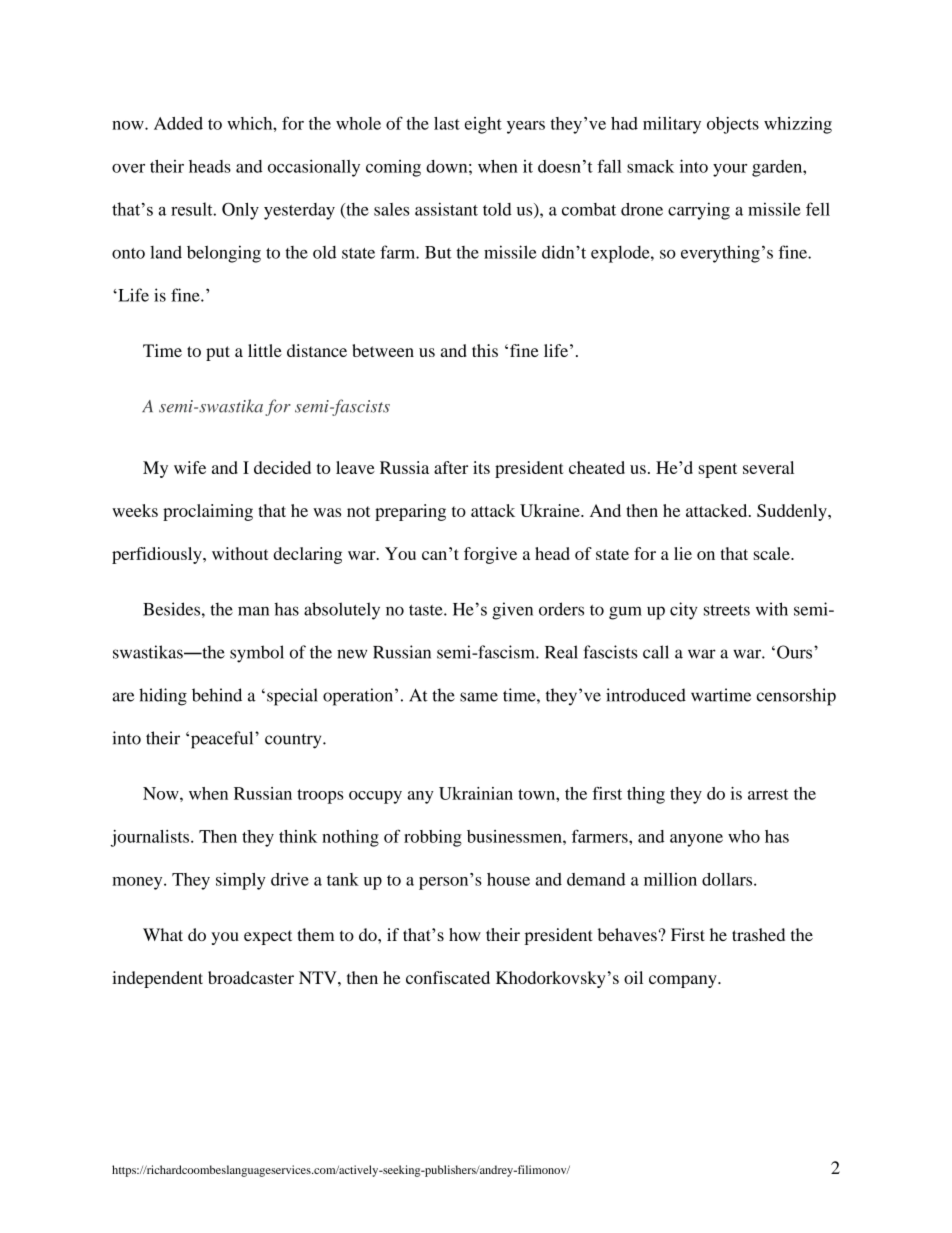 The image size is (952, 1233). I want to click on your, so click(730, 170).
